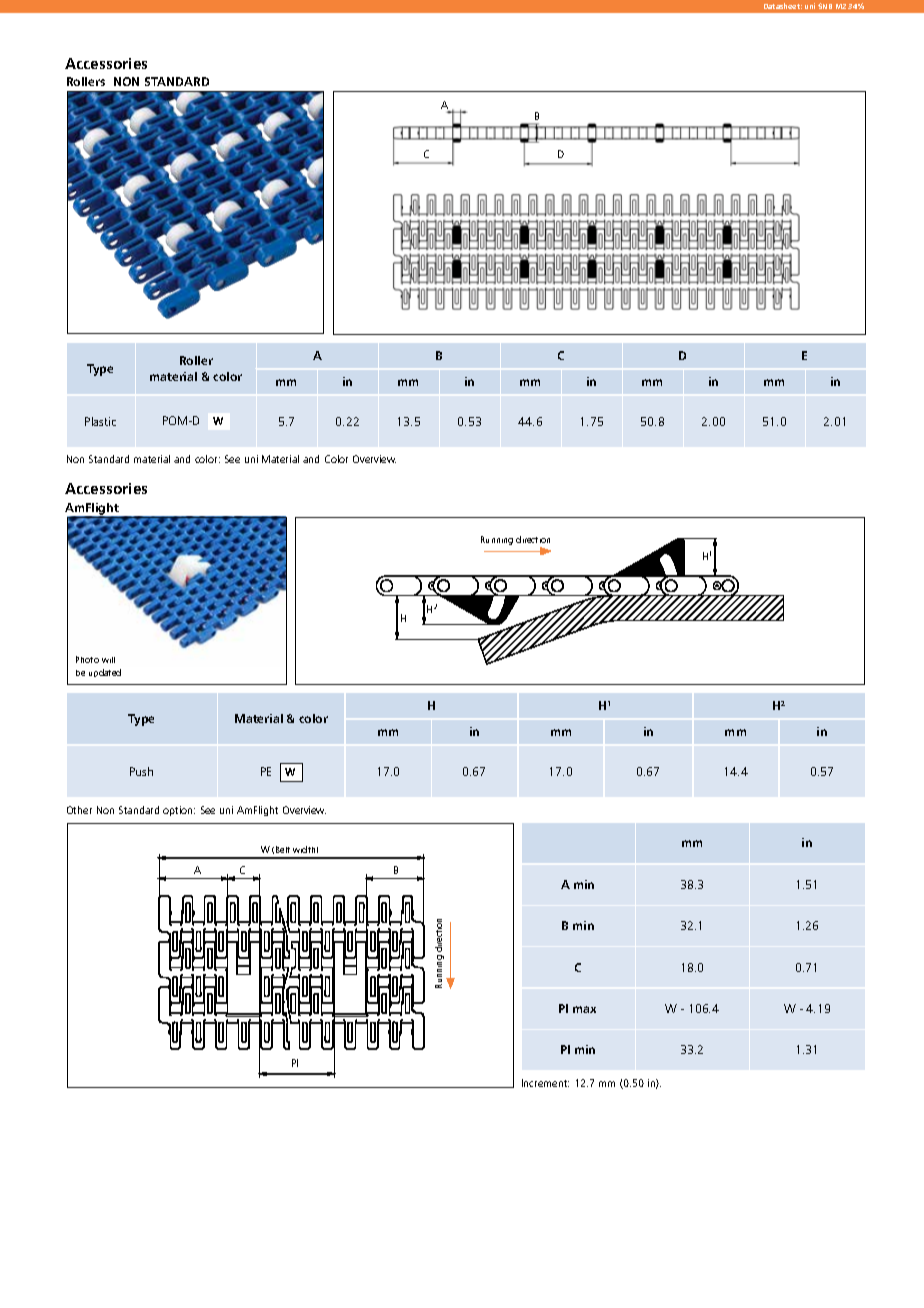 Image resolution: width=924 pixels, height=1308 pixels. I want to click on Increment, so click(545, 1083).
